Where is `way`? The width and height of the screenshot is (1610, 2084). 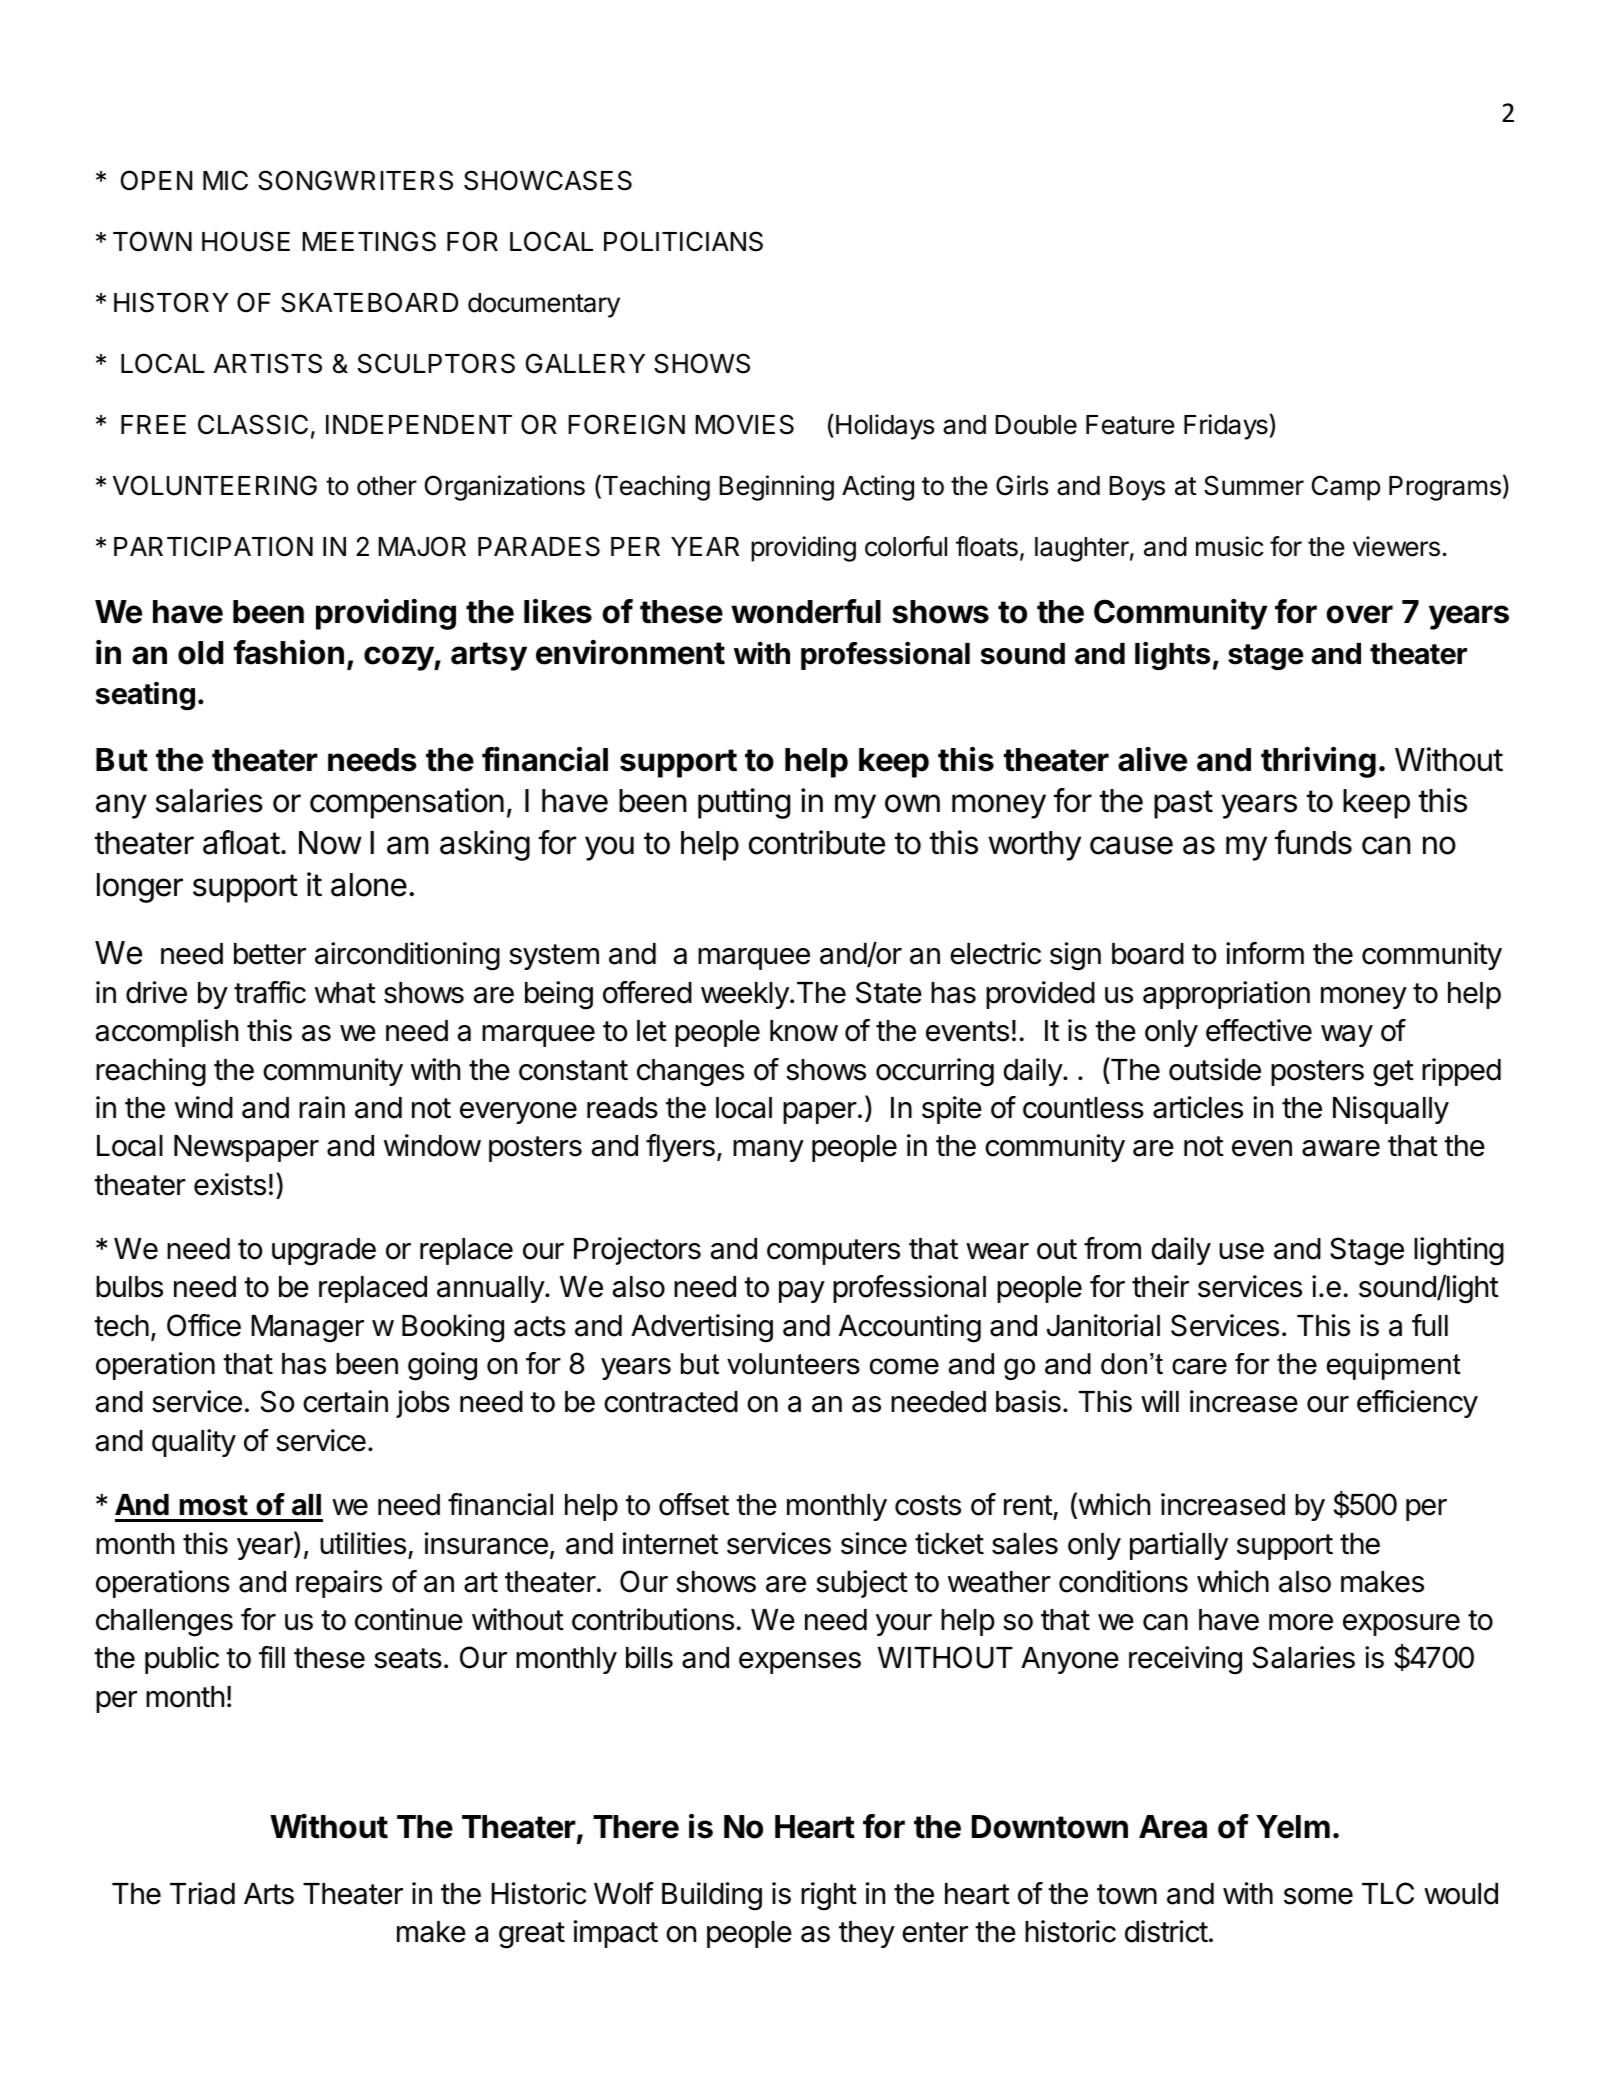
way is located at coordinates (1347, 1036).
